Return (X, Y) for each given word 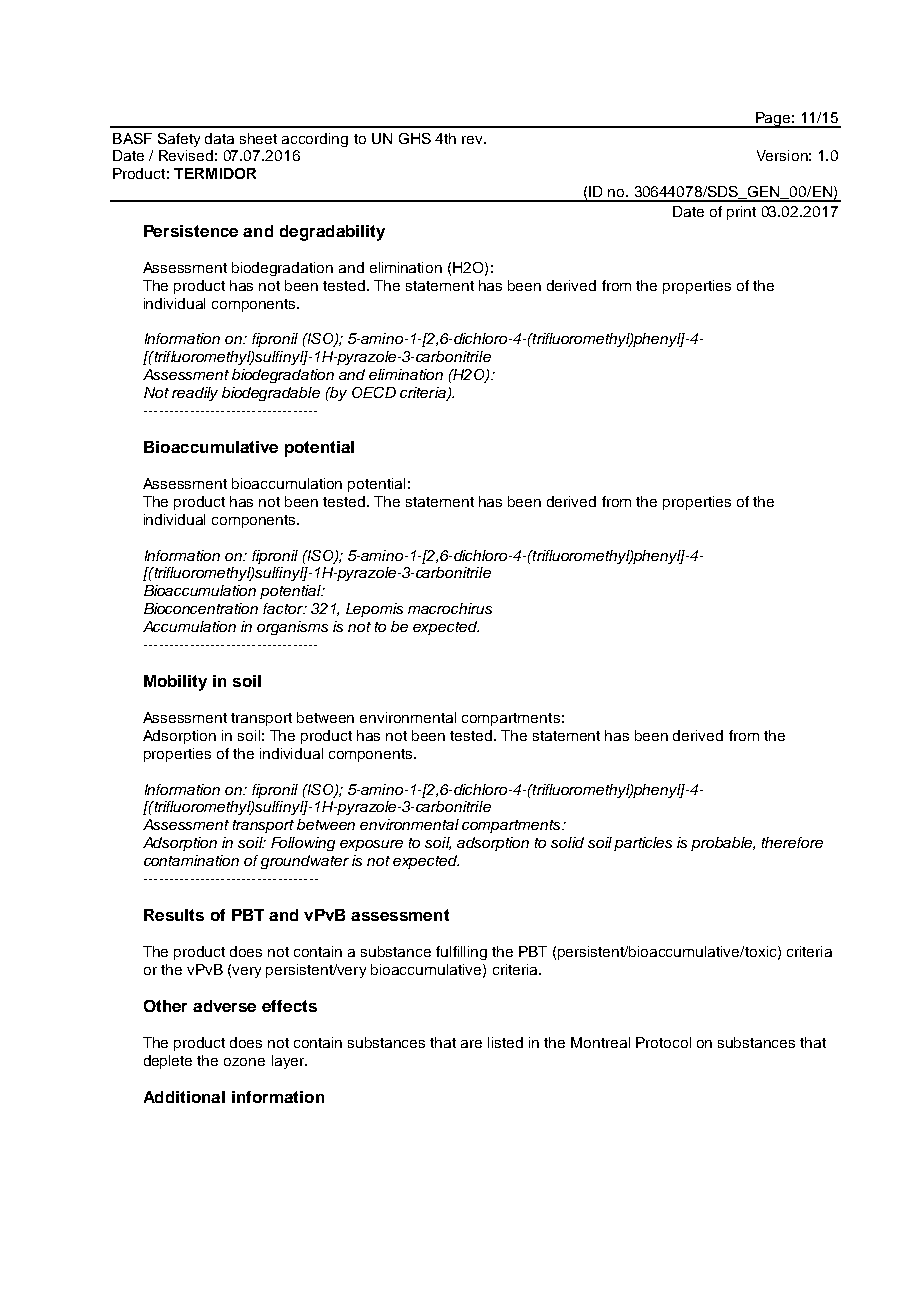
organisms (292, 628)
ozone (244, 1062)
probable (723, 844)
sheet (258, 138)
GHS (415, 138)
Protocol (663, 1042)
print (741, 213)
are (471, 1044)
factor (284, 608)
